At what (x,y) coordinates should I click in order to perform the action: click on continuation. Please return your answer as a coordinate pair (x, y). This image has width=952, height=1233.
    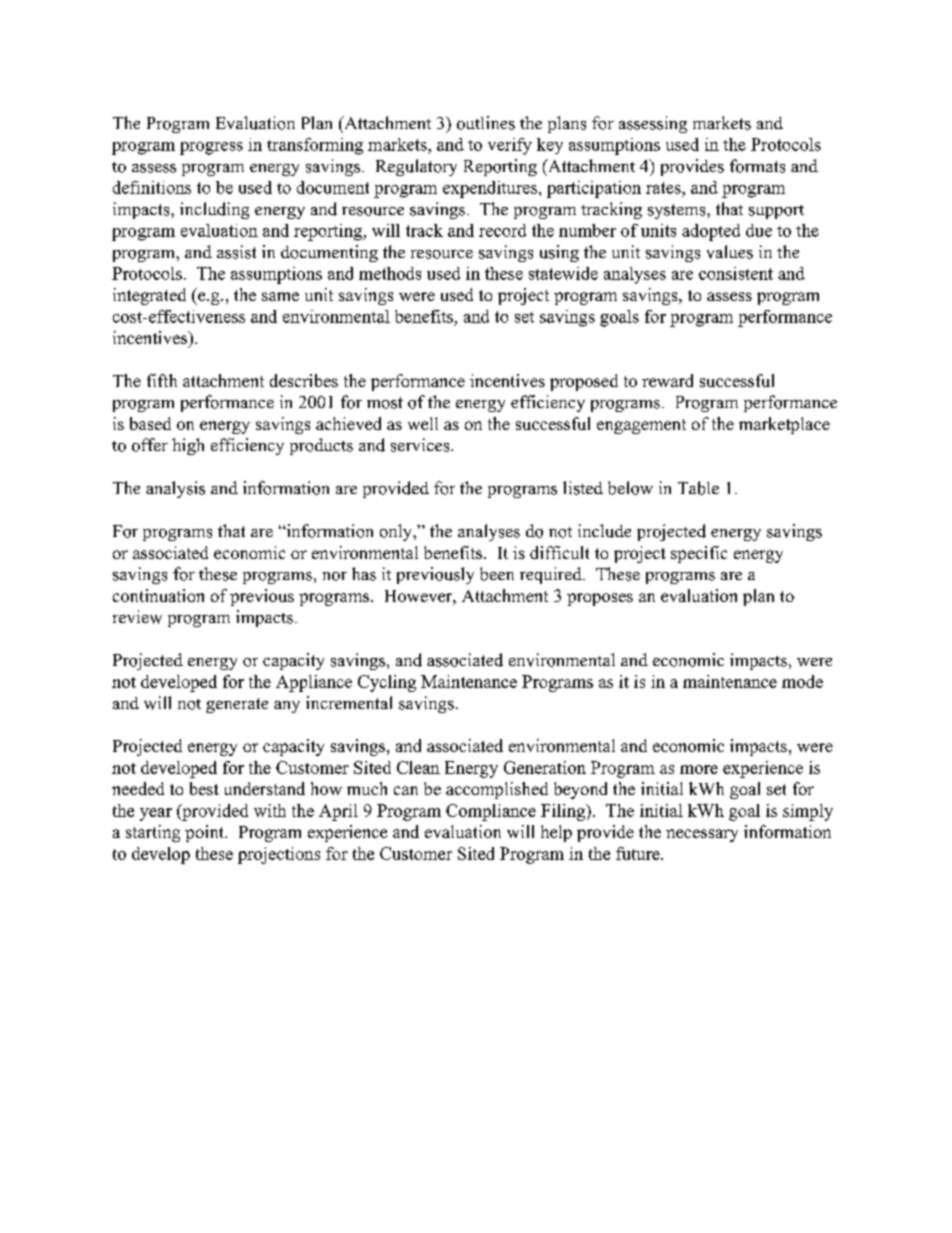
    Looking at the image, I should click on (158, 595).
